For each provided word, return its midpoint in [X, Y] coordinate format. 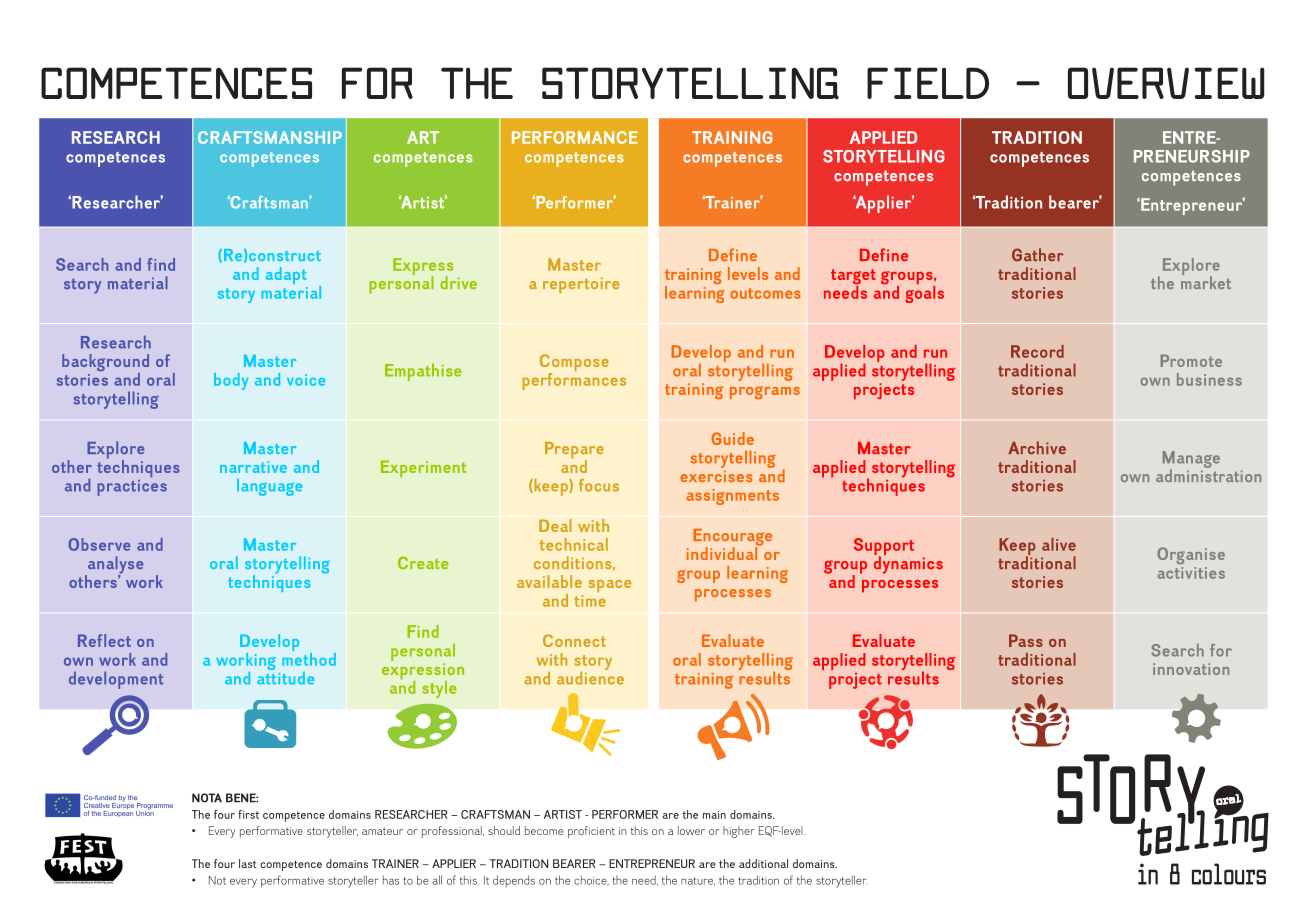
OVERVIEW [1166, 83]
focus [599, 485]
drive [458, 282]
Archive [1037, 448]
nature [698, 881]
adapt [286, 275]
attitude [285, 677]
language [269, 487]
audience [590, 677]
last [247, 863]
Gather [1037, 254]
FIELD [928, 83]
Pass [1026, 640]
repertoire [581, 285]
